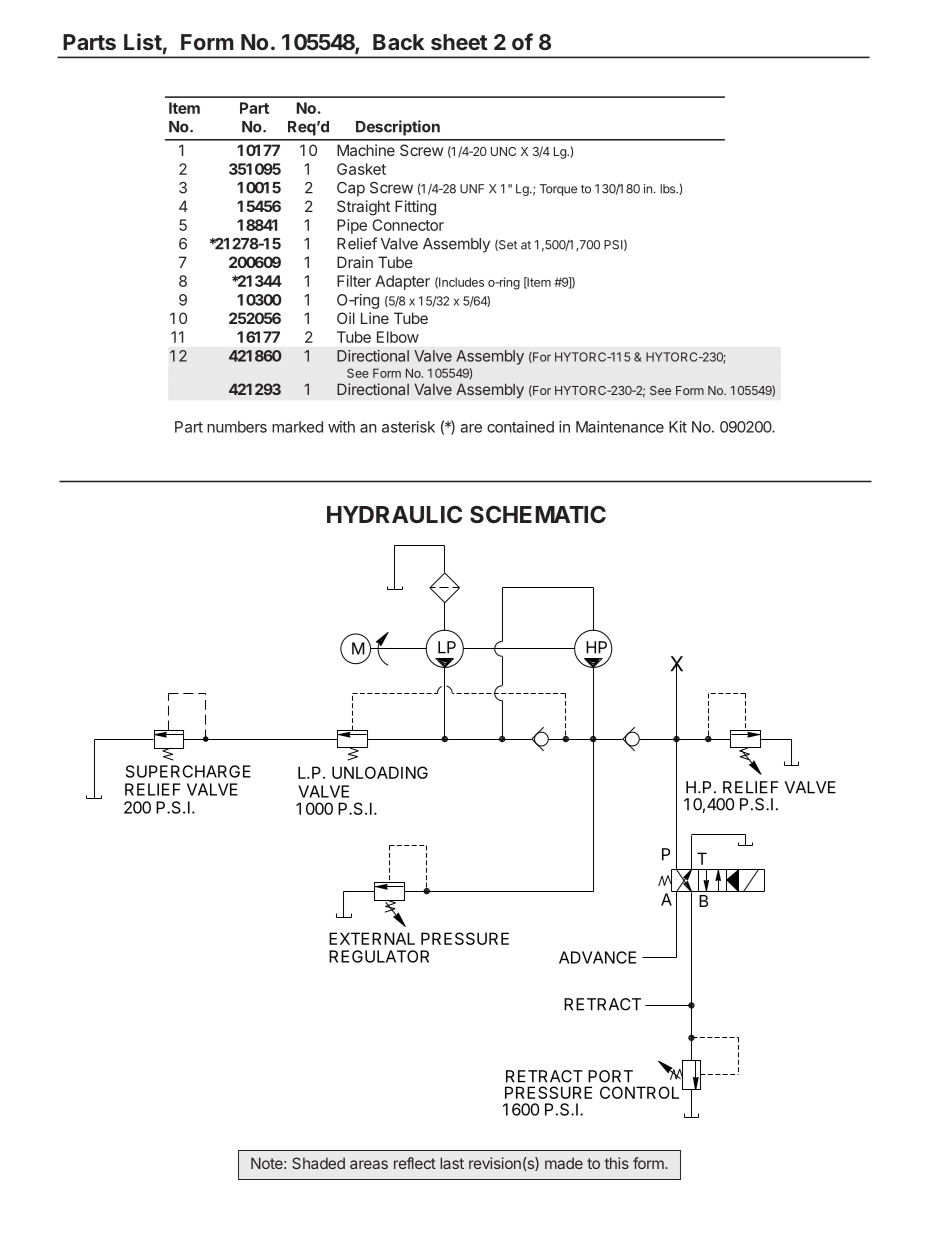 The width and height of the document is (952, 1233). Describe the element at coordinates (318, 1163) in the document. I see `Shaded` at that location.
